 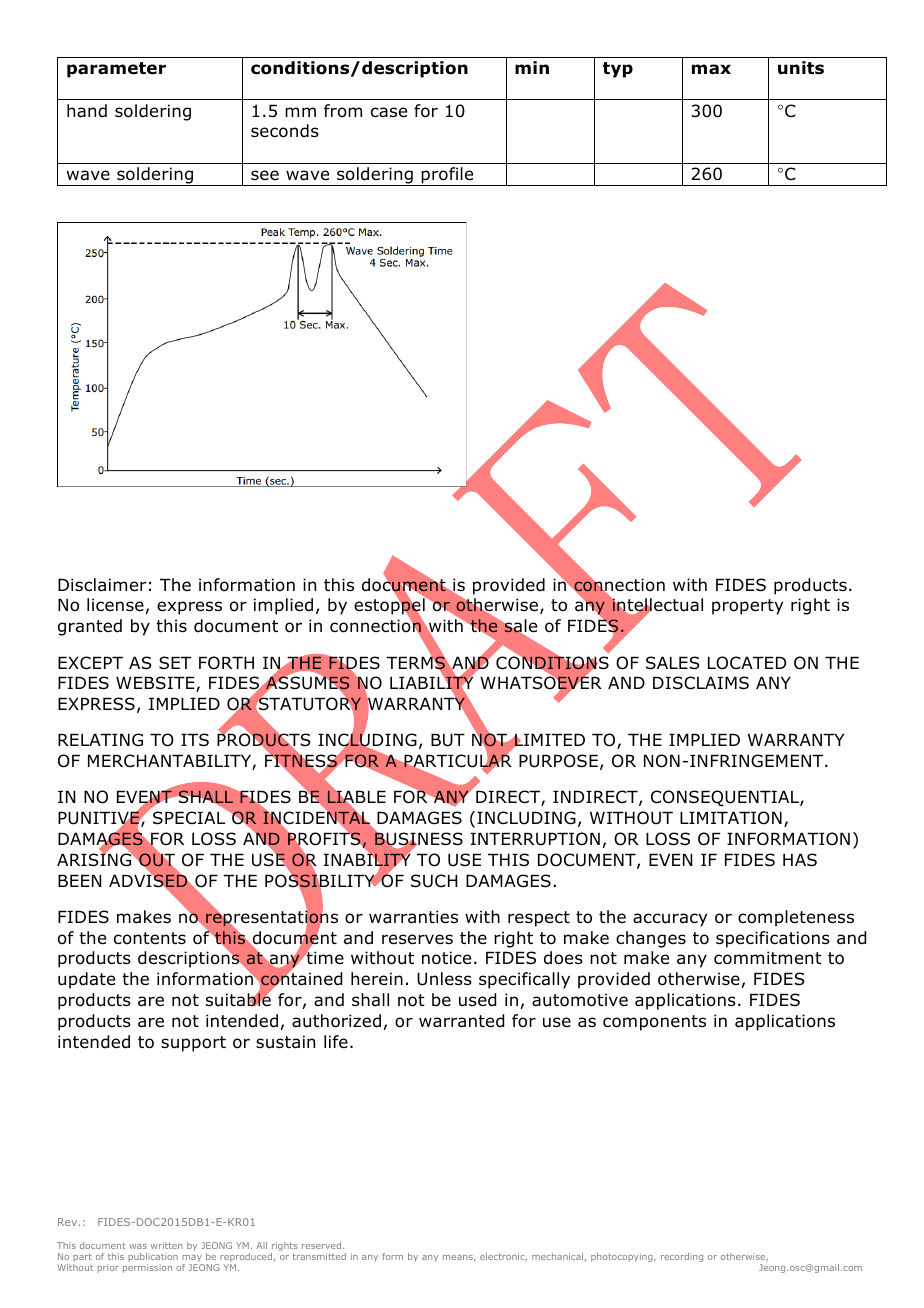 I want to click on SPECIAL, so click(x=190, y=817).
